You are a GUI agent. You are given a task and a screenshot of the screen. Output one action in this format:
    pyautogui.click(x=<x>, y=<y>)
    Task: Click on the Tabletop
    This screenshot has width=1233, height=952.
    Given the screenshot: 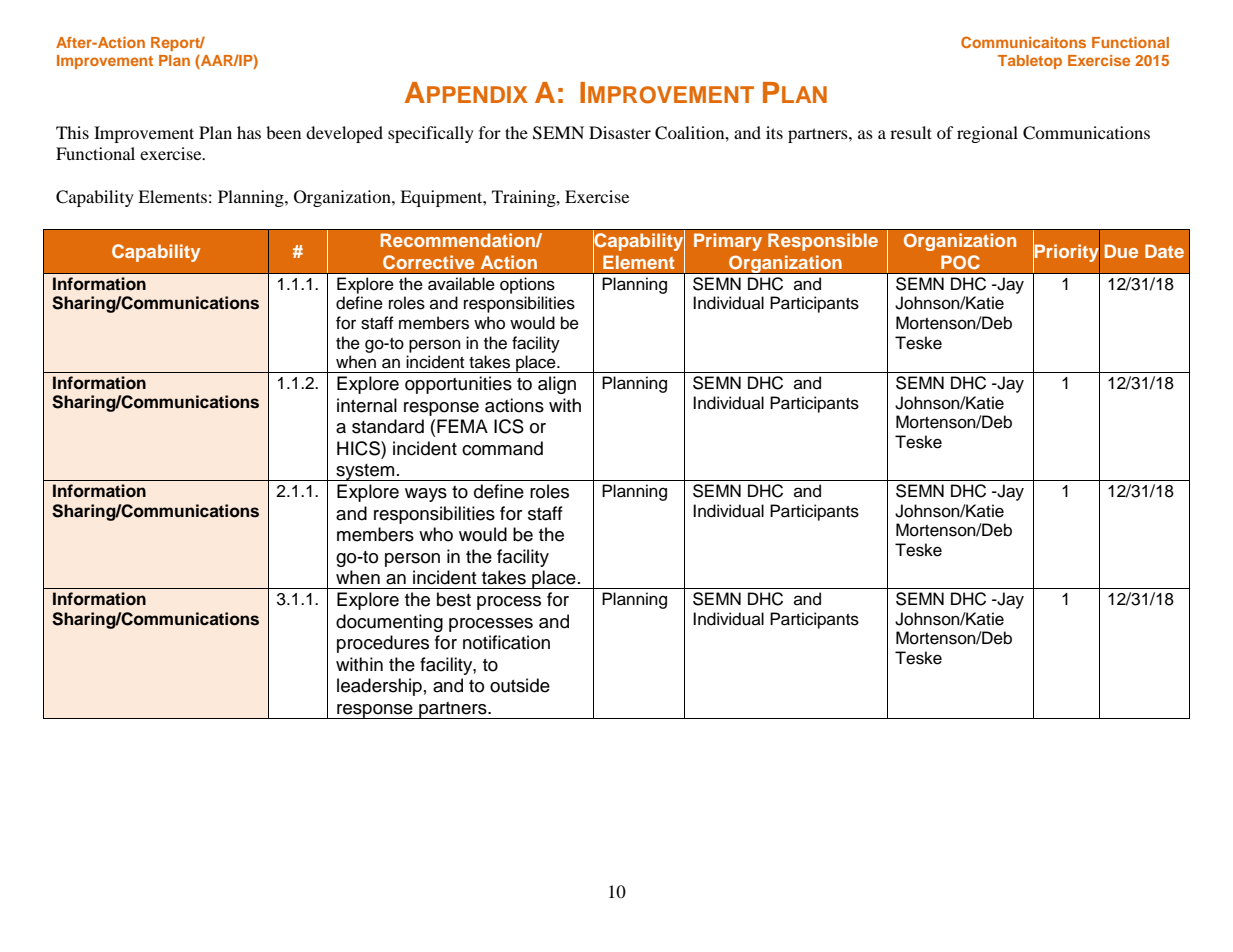 What is the action you would take?
    pyautogui.click(x=1030, y=62)
